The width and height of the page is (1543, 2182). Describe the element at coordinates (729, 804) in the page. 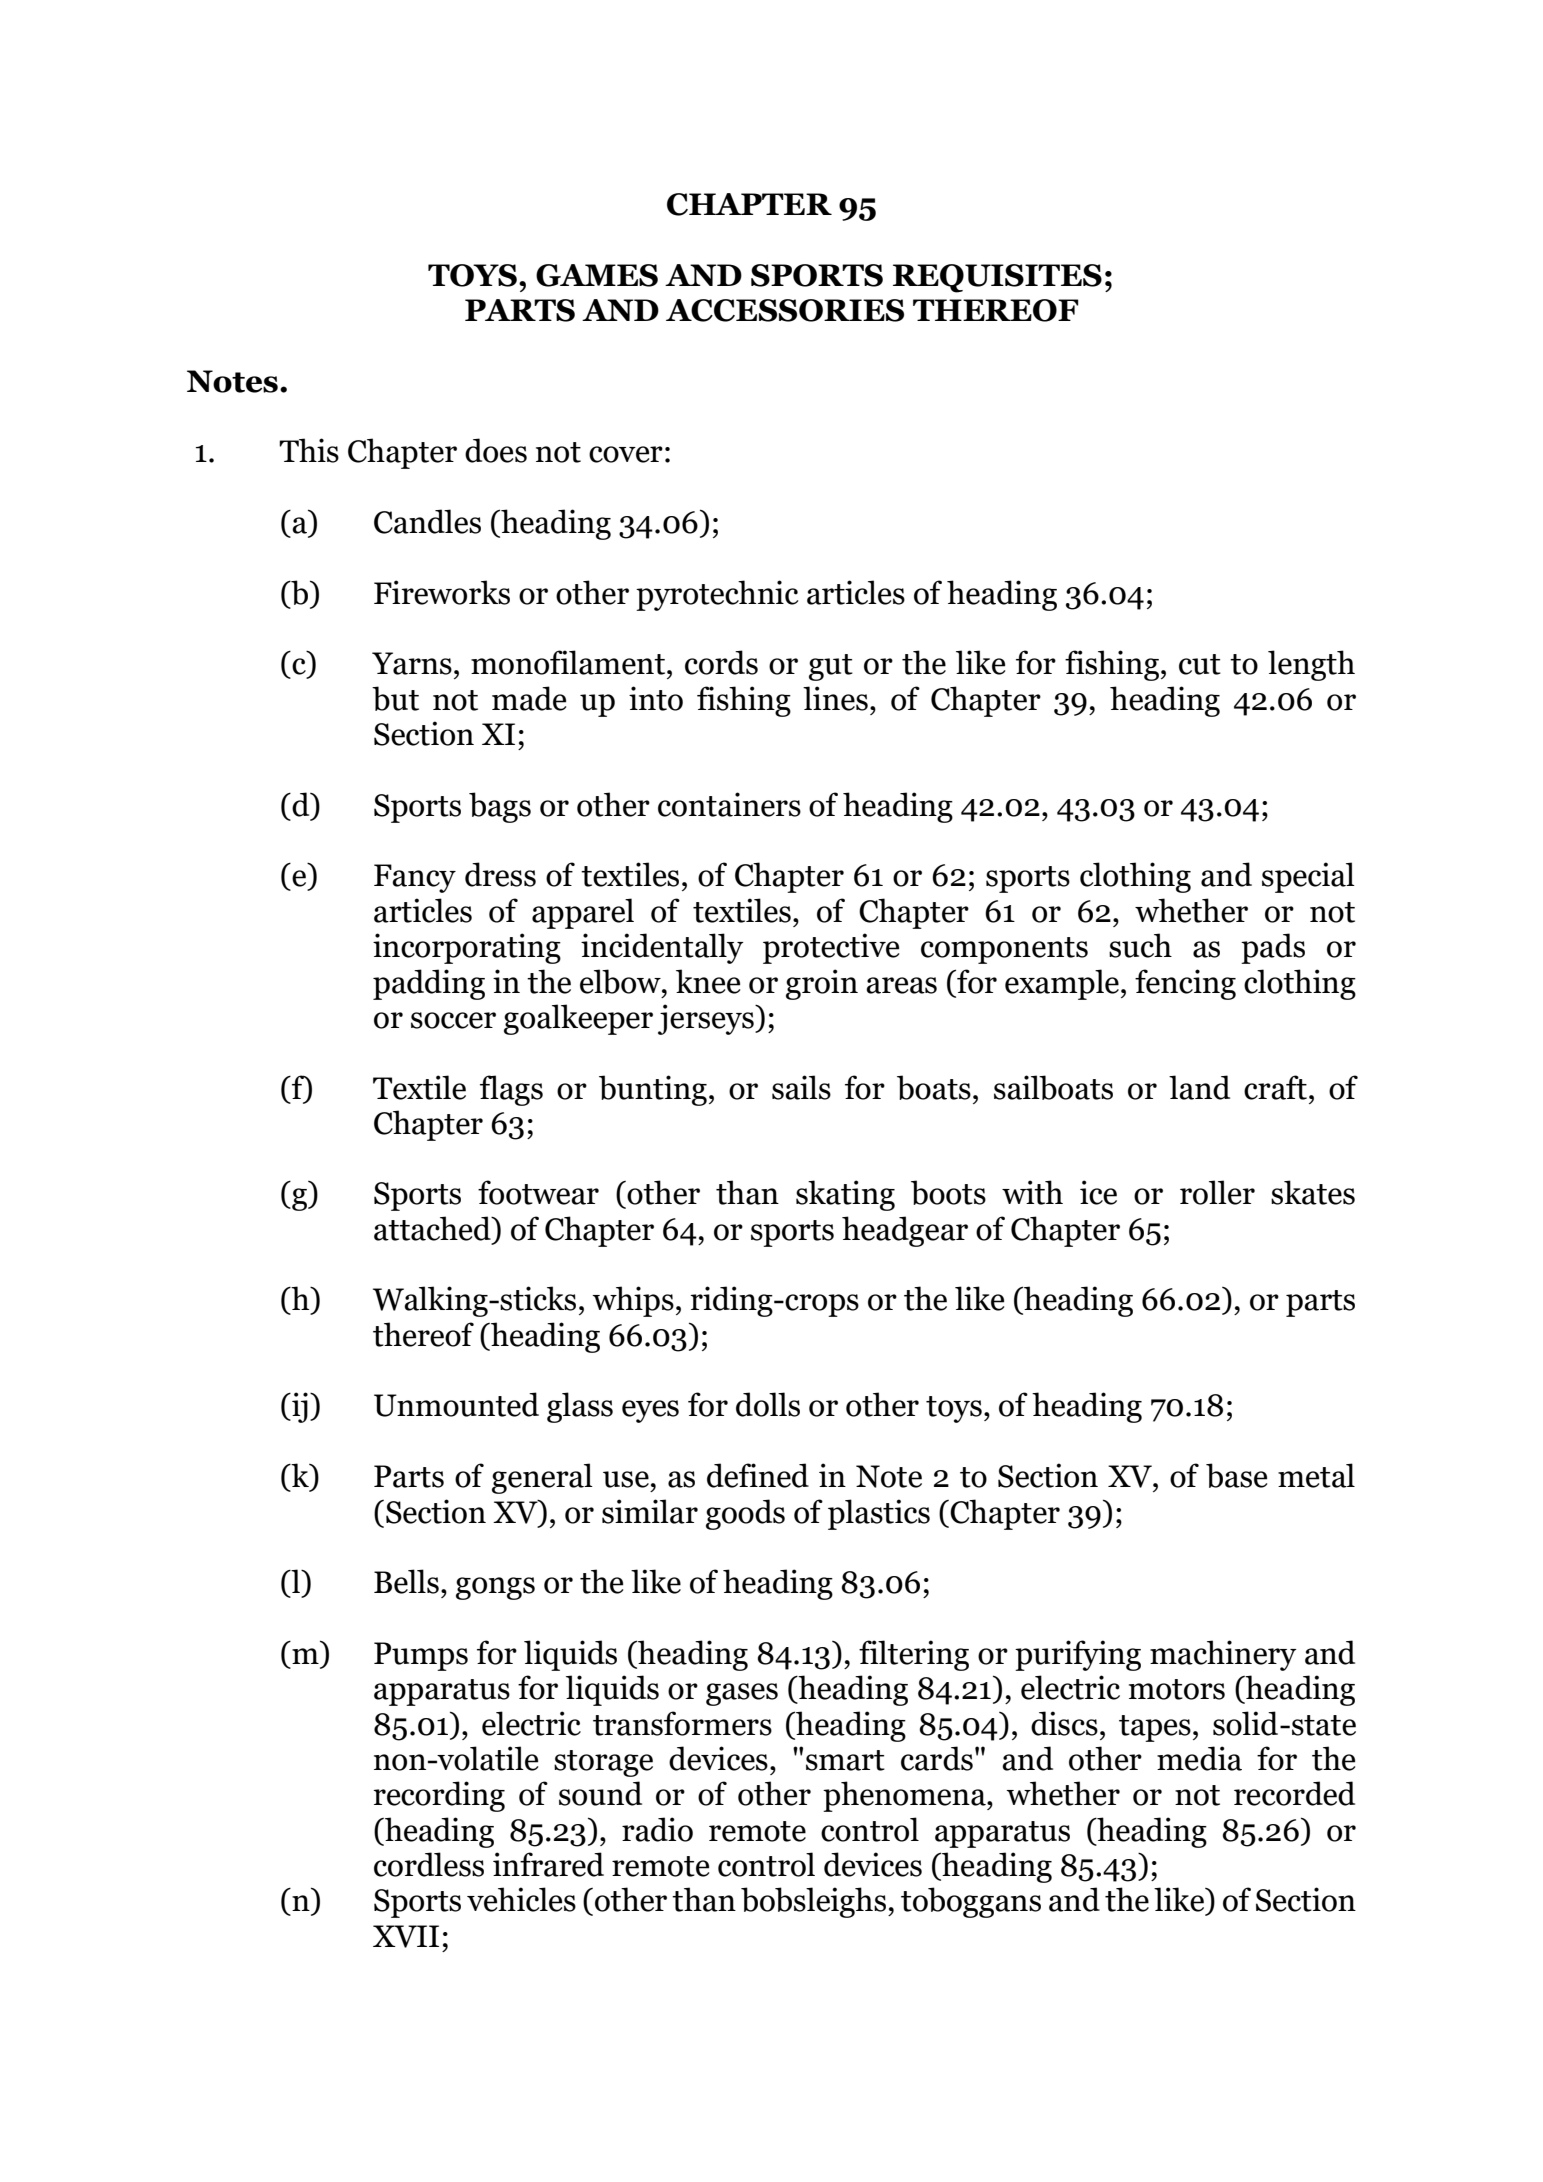

I see `containers` at that location.
